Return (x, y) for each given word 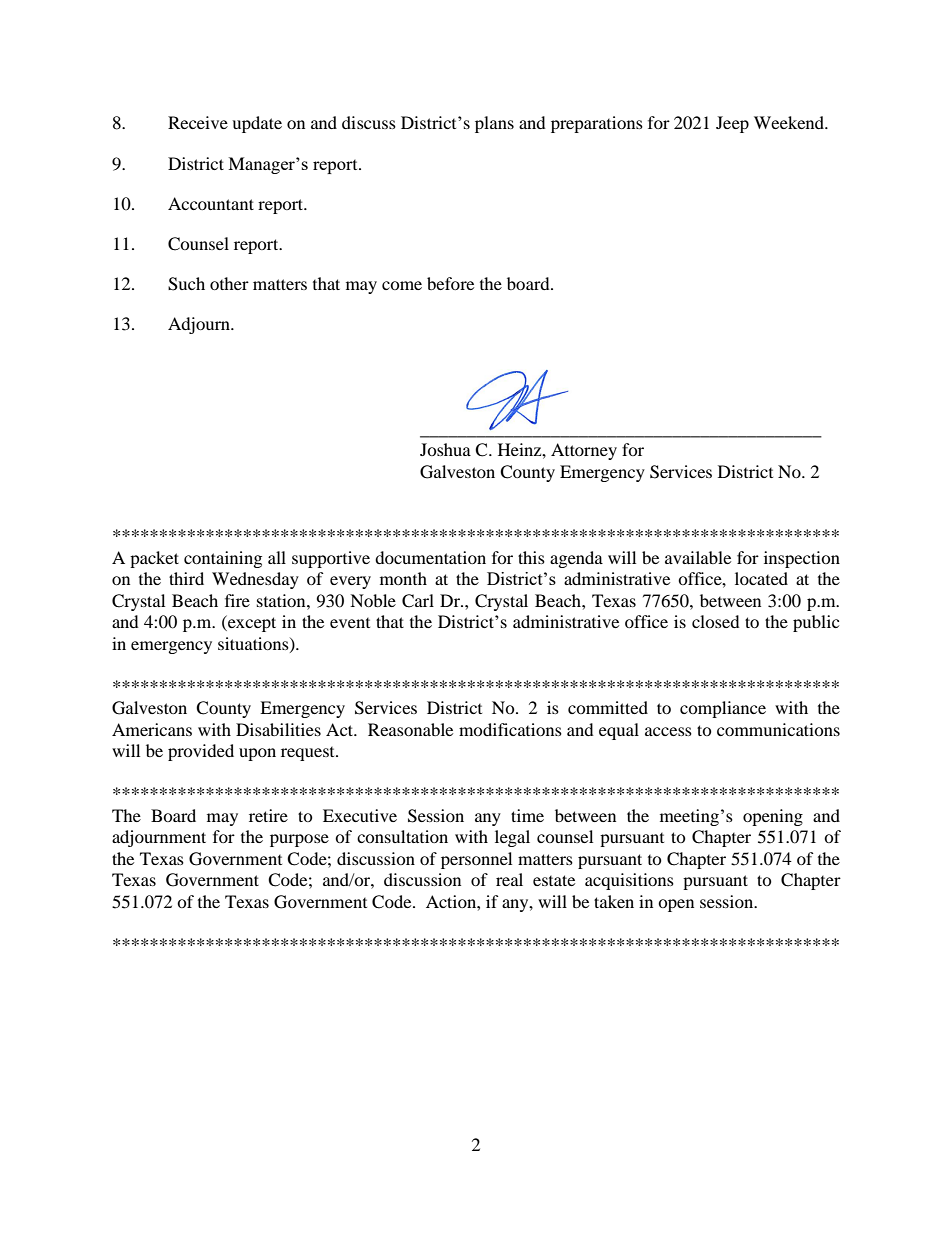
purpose (299, 840)
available (698, 557)
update (257, 124)
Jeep (732, 124)
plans (494, 124)
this (531, 557)
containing (223, 559)
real (509, 879)
